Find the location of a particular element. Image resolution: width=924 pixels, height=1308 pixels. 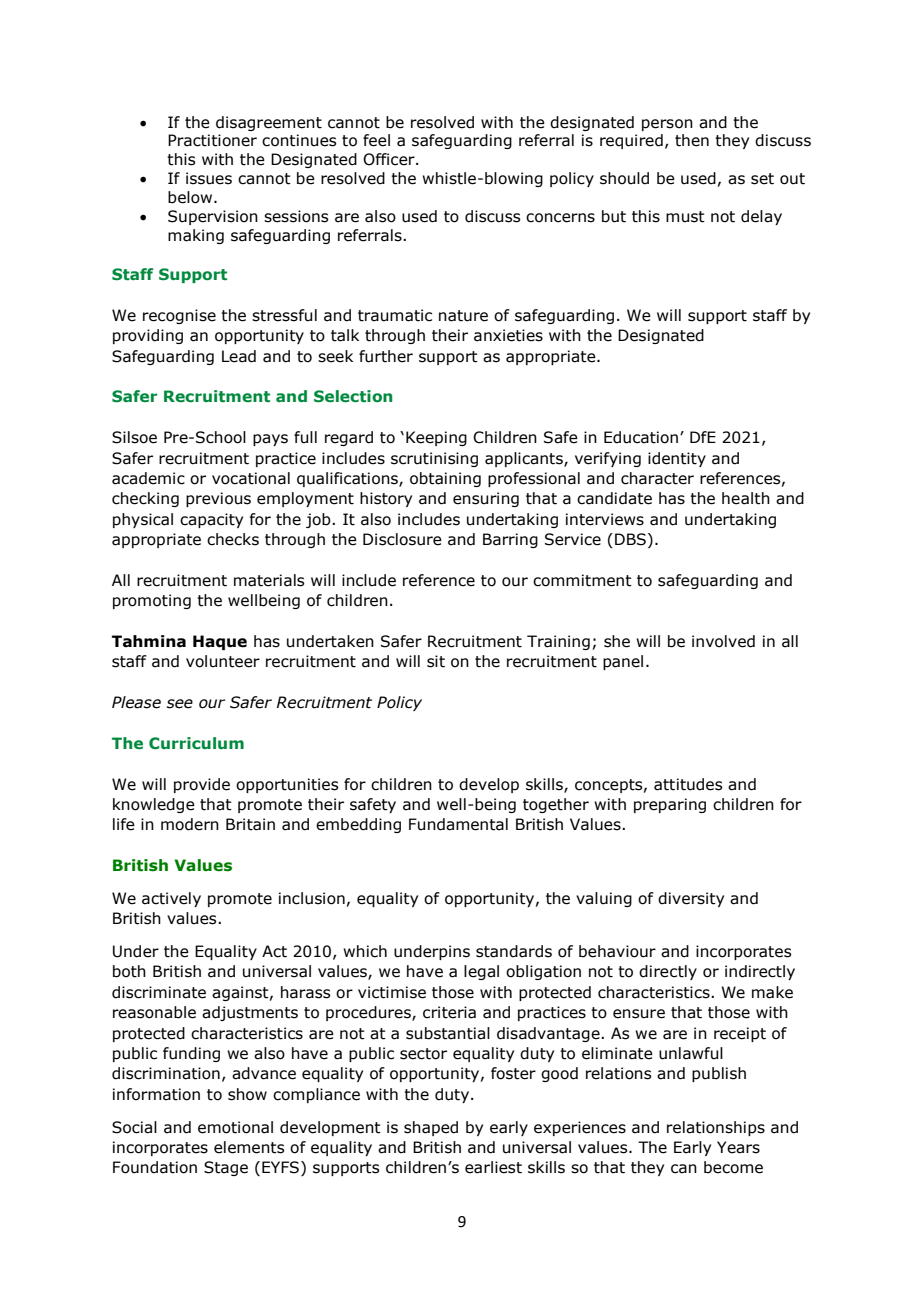

previous is located at coordinates (218, 499).
